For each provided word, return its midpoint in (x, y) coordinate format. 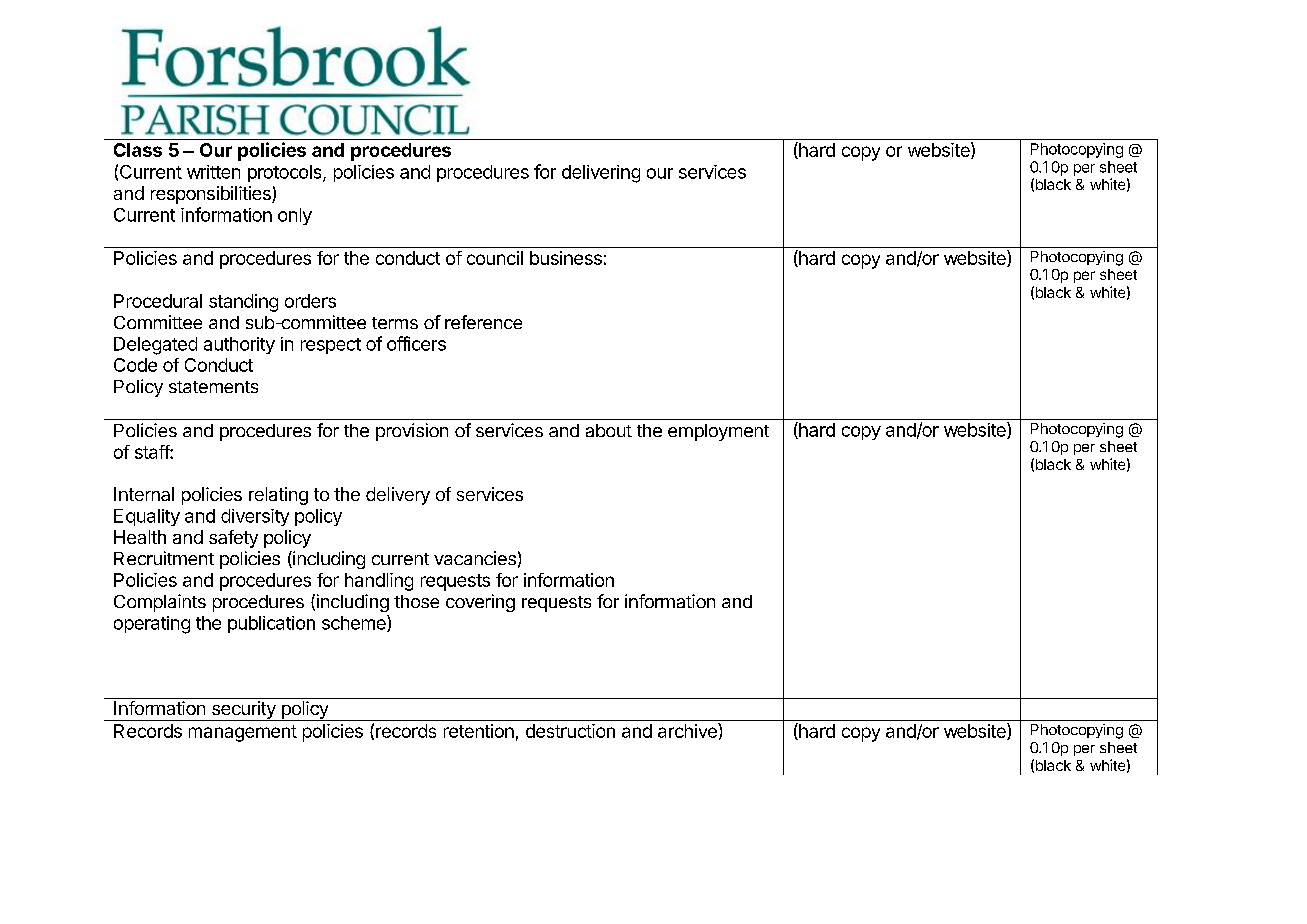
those (416, 601)
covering (480, 603)
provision (412, 432)
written (213, 172)
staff (153, 452)
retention (479, 731)
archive (688, 730)
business (566, 258)
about (609, 430)
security (243, 711)
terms (395, 323)
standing (243, 303)
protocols (286, 173)
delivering (601, 174)
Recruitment (164, 558)
